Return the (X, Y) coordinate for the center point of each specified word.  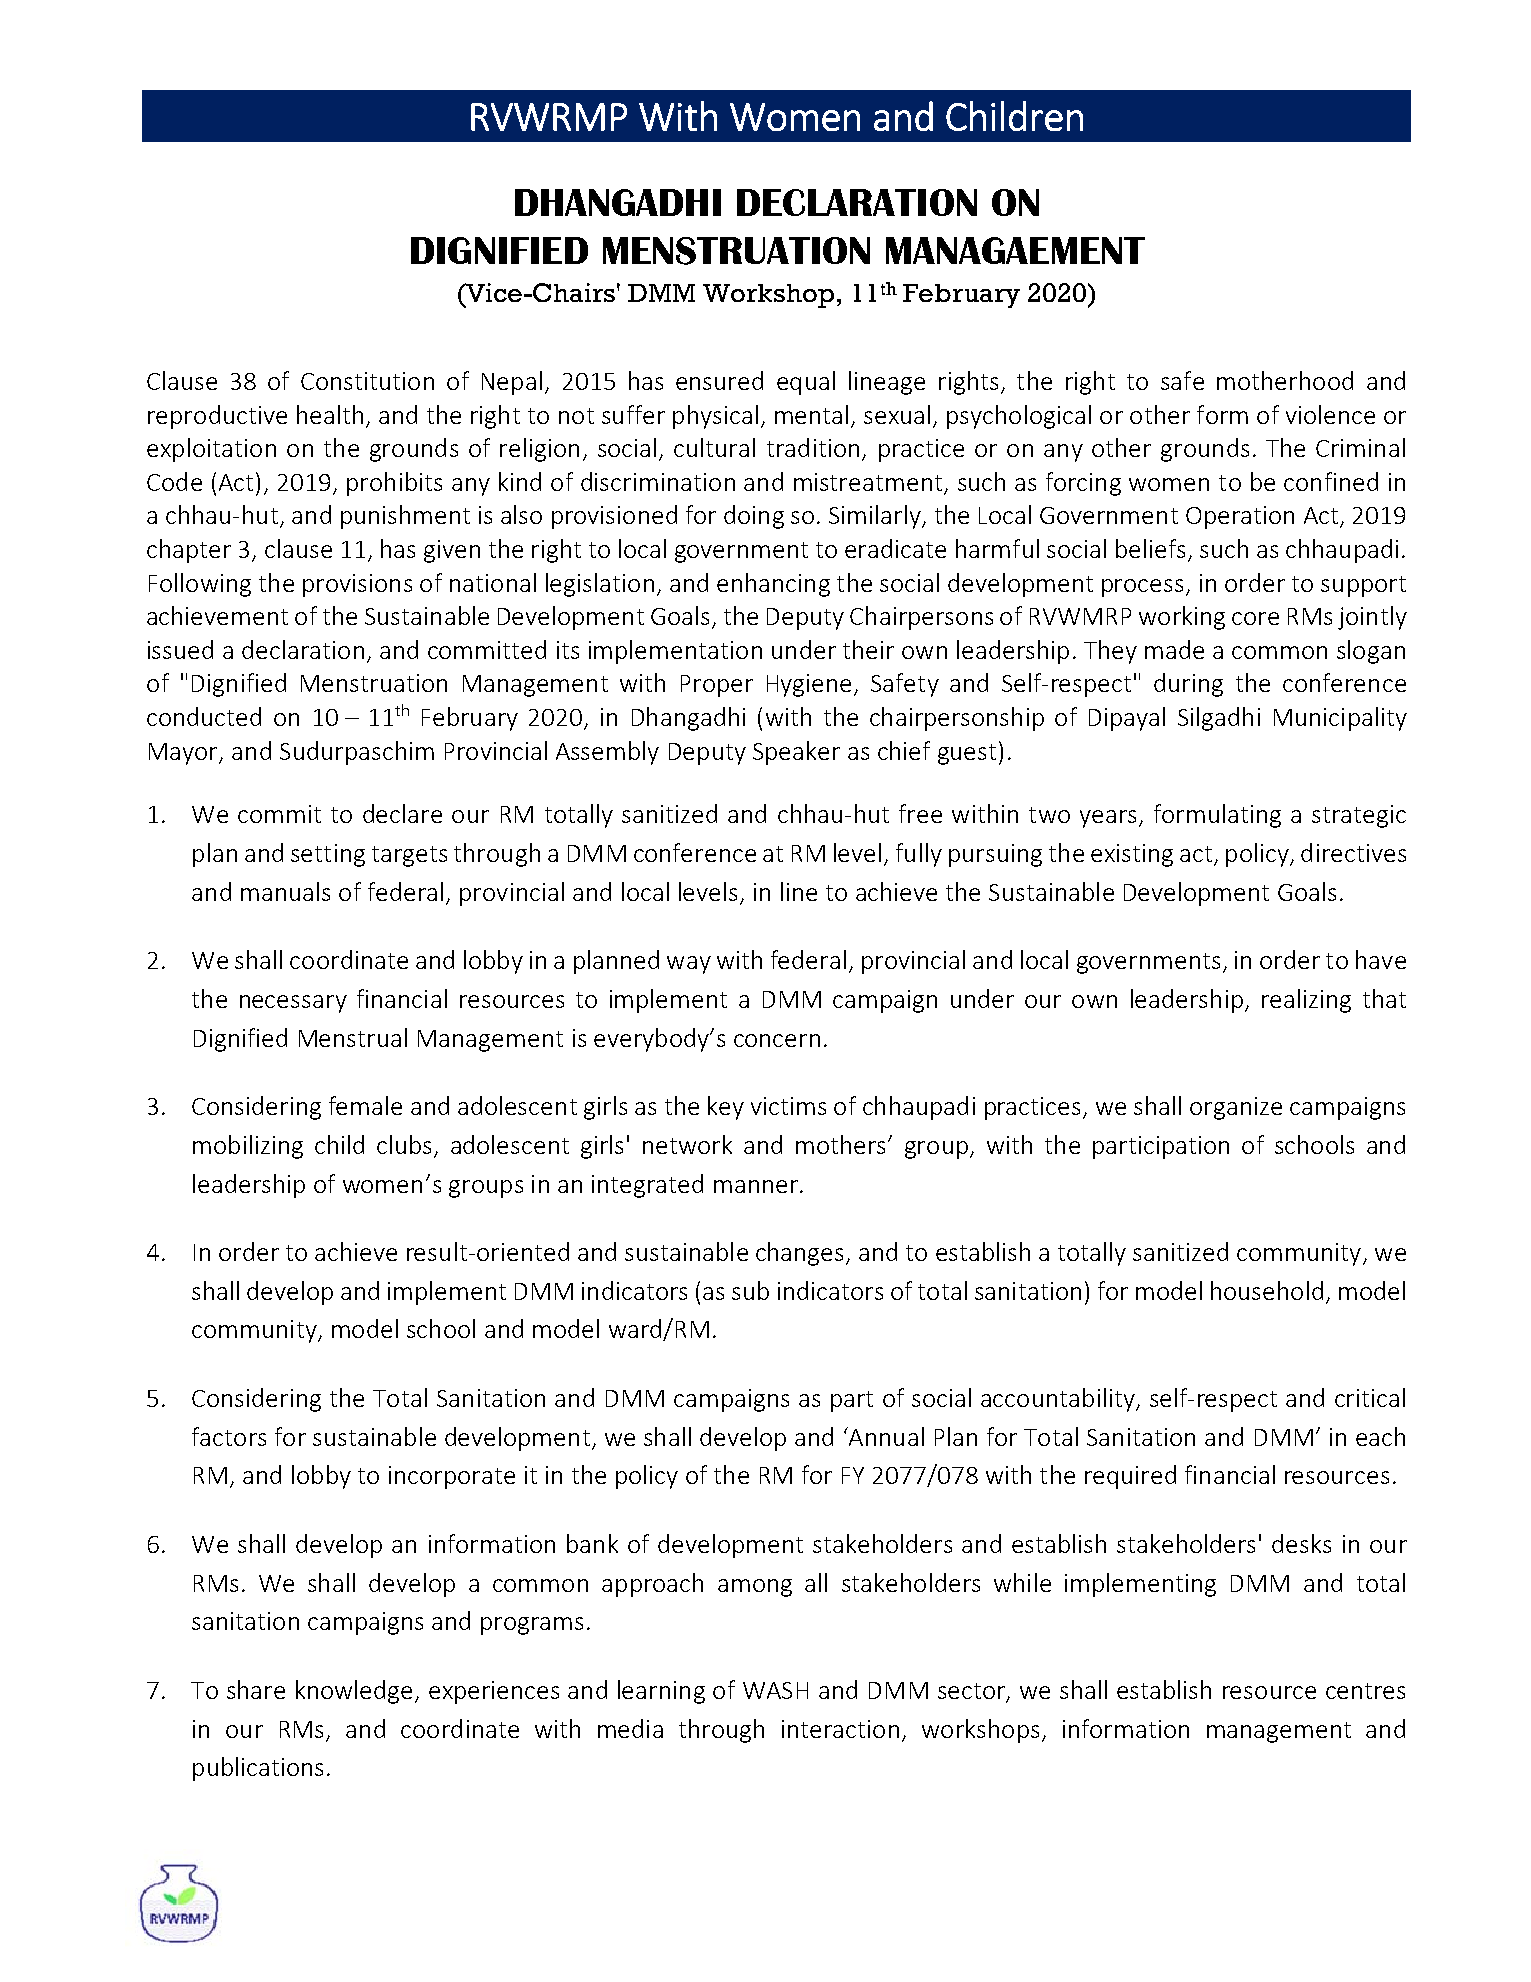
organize (1236, 1108)
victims (788, 1106)
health (330, 414)
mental (811, 414)
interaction (840, 1729)
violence (1330, 414)
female (365, 1105)
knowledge (354, 1692)
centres (1365, 1691)
